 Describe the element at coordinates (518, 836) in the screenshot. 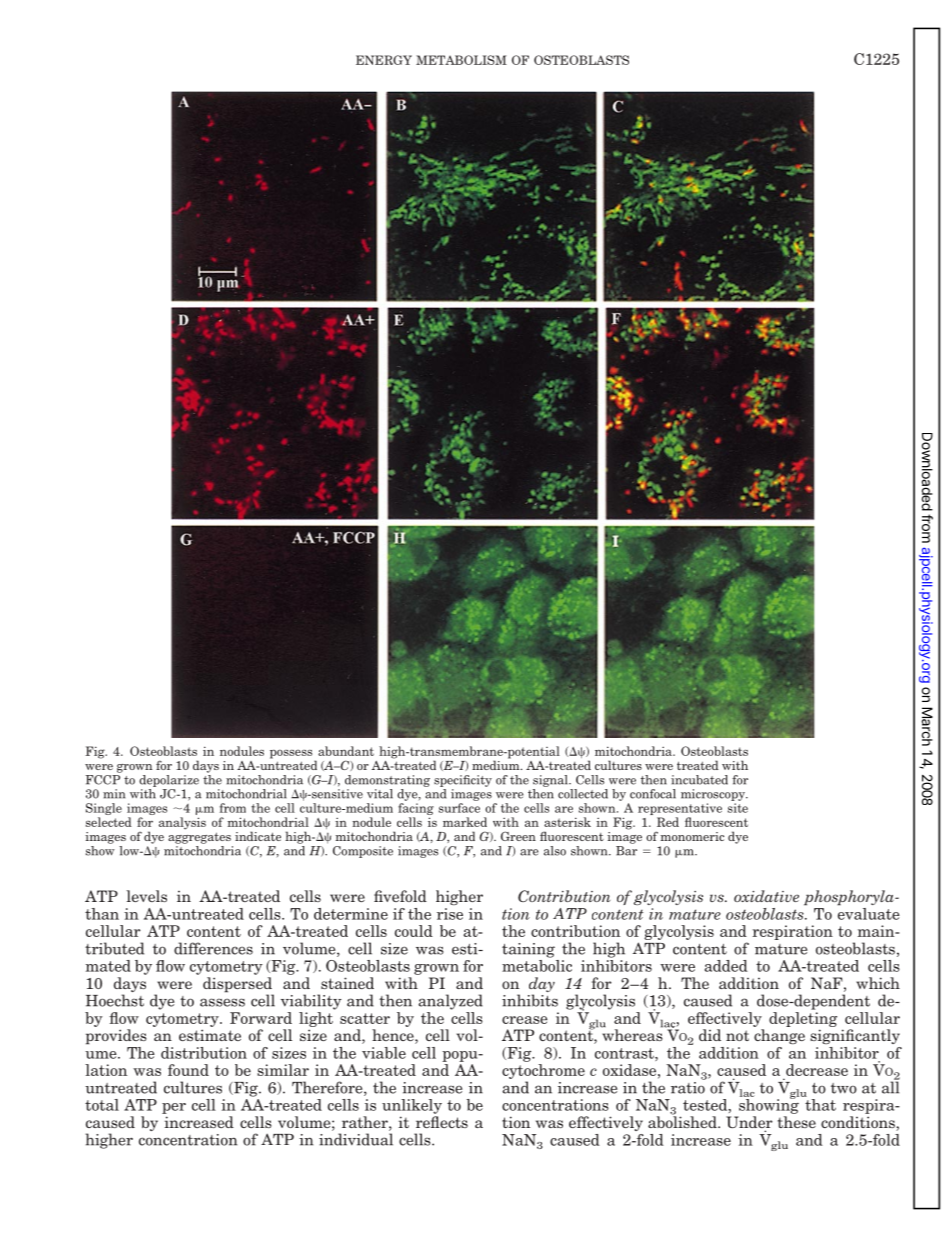

I see `Green` at that location.
